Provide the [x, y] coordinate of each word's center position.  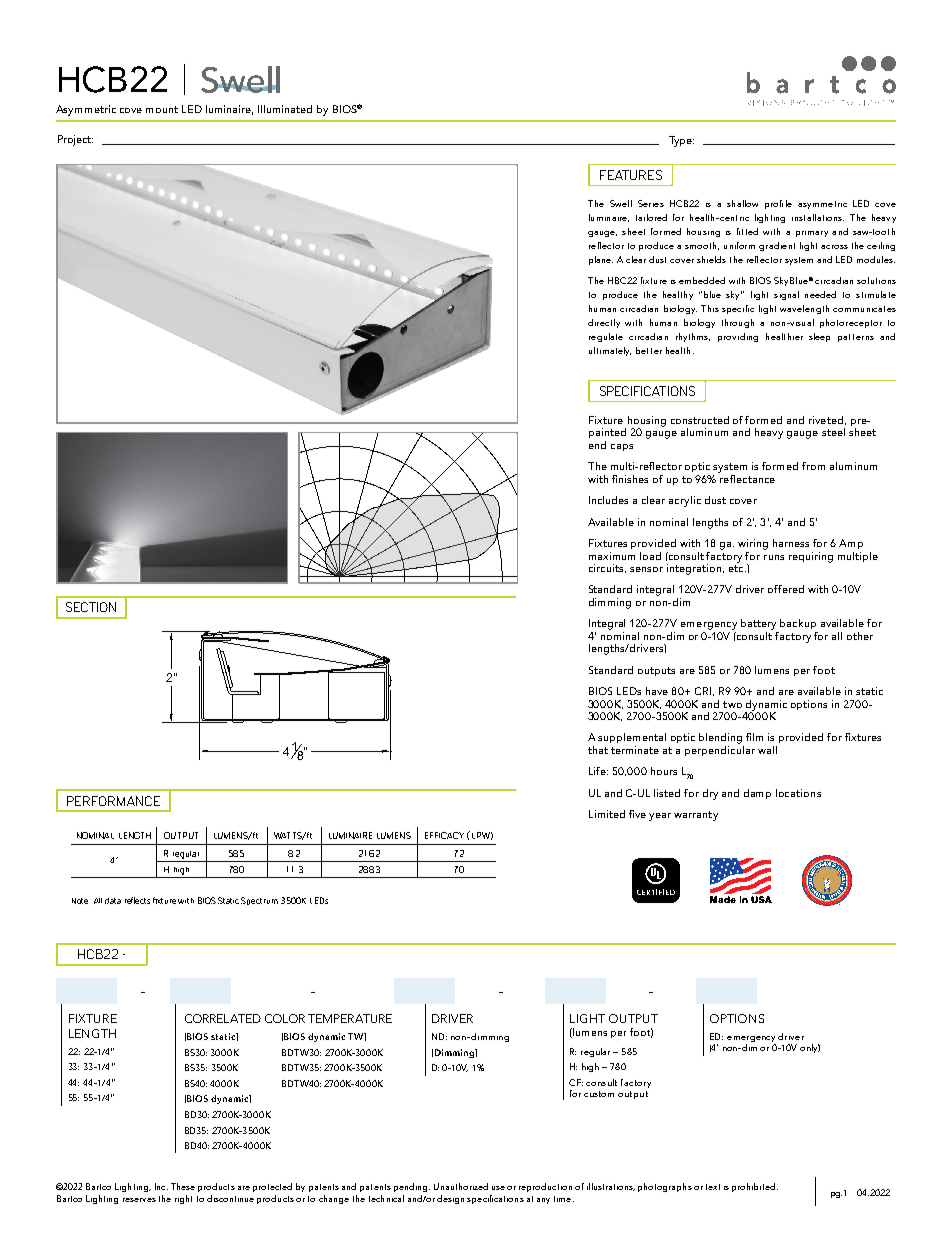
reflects [137, 900]
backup [798, 624]
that [598, 750]
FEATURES [631, 175]
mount [162, 109]
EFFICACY [444, 835]
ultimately [610, 351]
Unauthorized [461, 1186]
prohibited [753, 1187]
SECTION [91, 607]
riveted [826, 420]
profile [778, 204]
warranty [696, 816]
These [183, 1186]
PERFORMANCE [113, 801]
